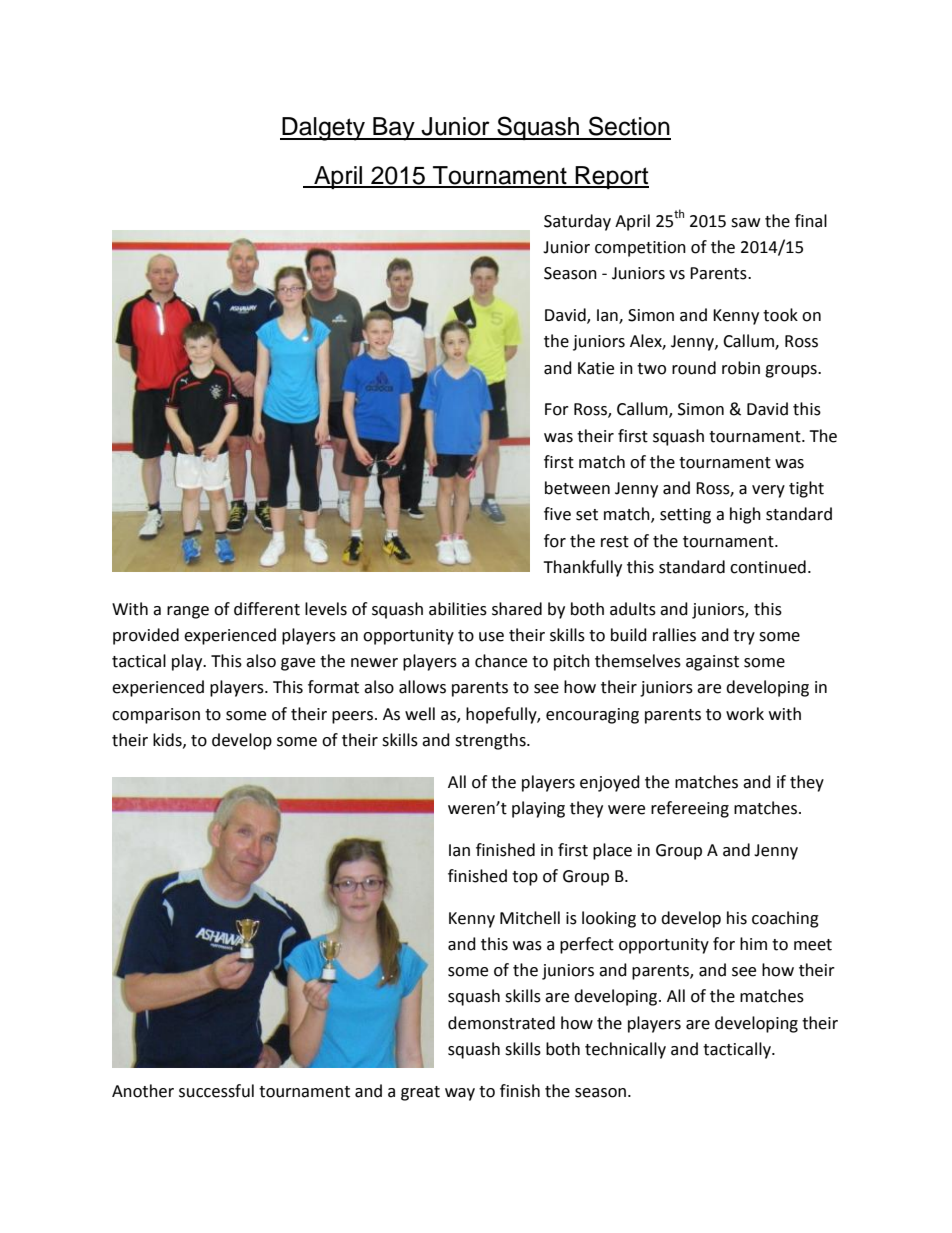  What do you see at coordinates (577, 488) in the screenshot?
I see `between` at bounding box center [577, 488].
